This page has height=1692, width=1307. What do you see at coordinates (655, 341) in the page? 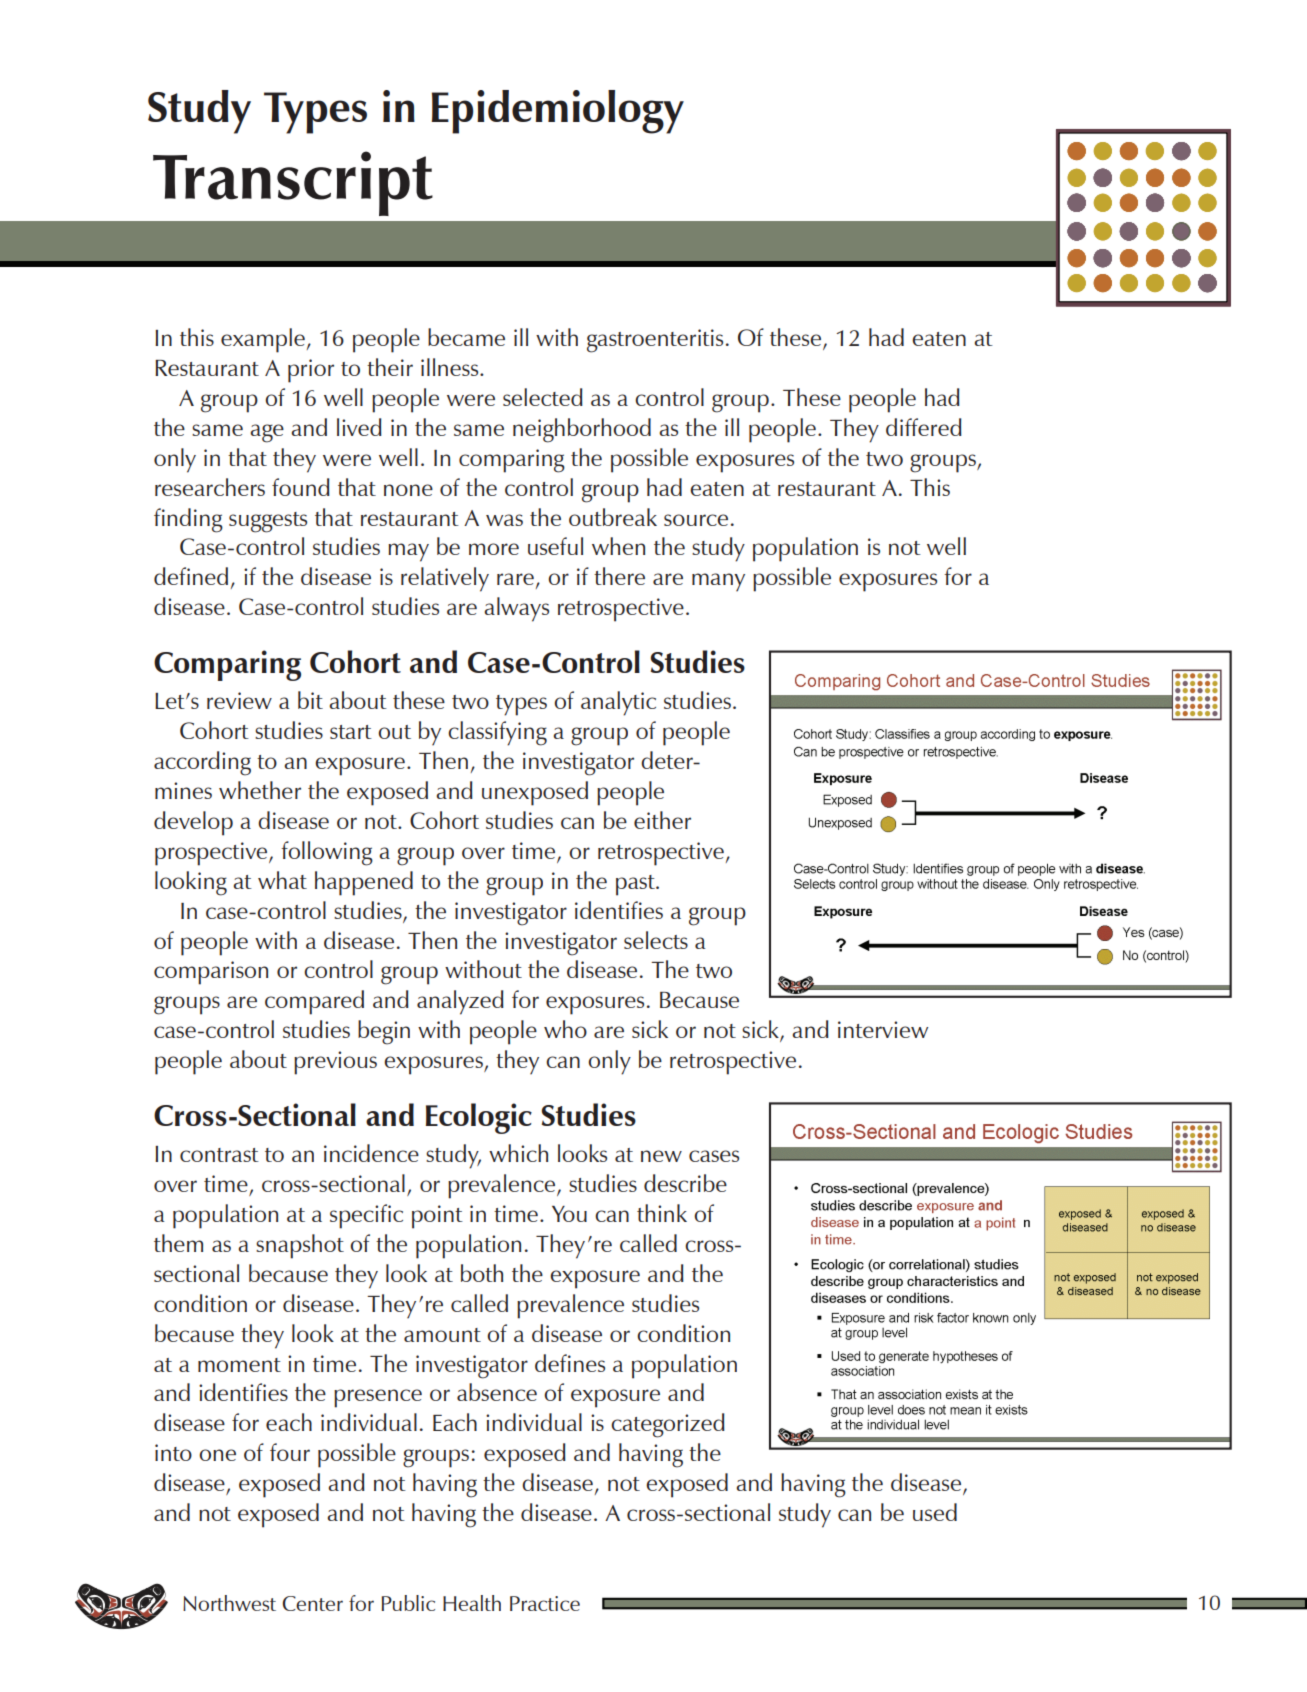
I see `gastroenteritis` at bounding box center [655, 341].
